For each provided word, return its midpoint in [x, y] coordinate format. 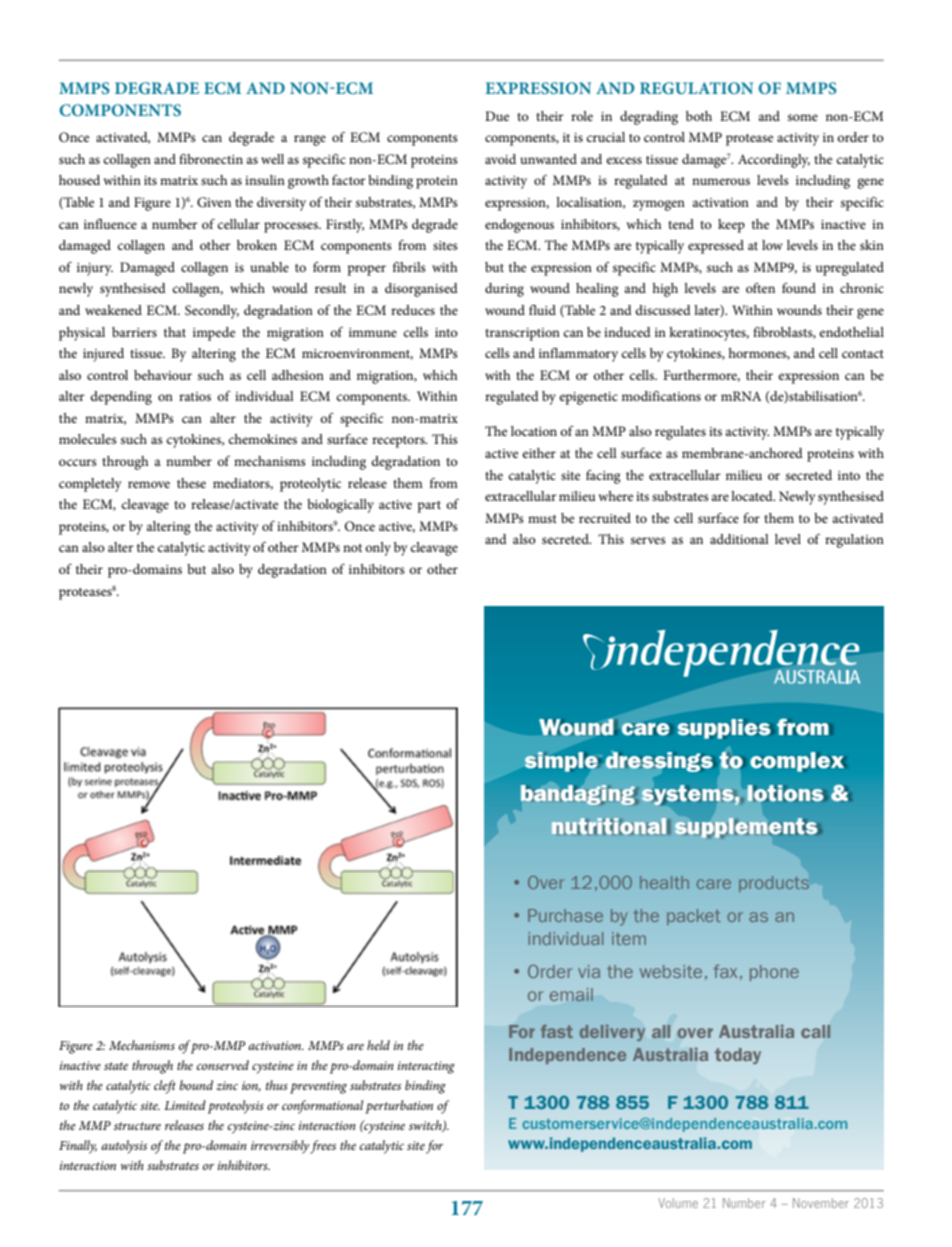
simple [561, 762]
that [175, 332]
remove [149, 484]
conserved [223, 1065]
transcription [522, 334]
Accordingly [774, 161]
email [571, 994]
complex [797, 762]
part [429, 507]
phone [774, 973]
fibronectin [211, 159]
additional [739, 539]
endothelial [851, 332]
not [352, 548]
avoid [500, 159]
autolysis [124, 1147]
